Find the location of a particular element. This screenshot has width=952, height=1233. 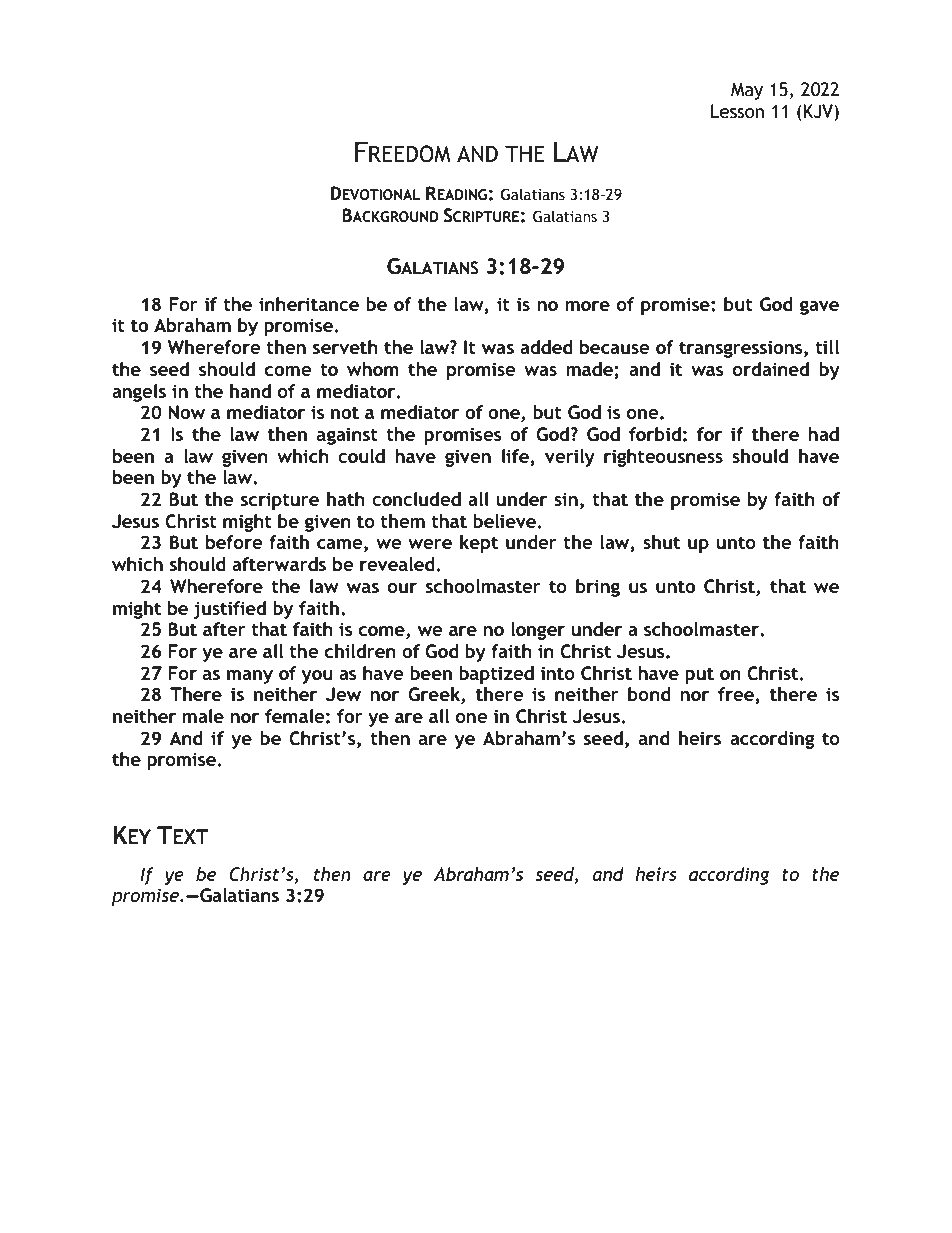

inheritance is located at coordinates (309, 304).
